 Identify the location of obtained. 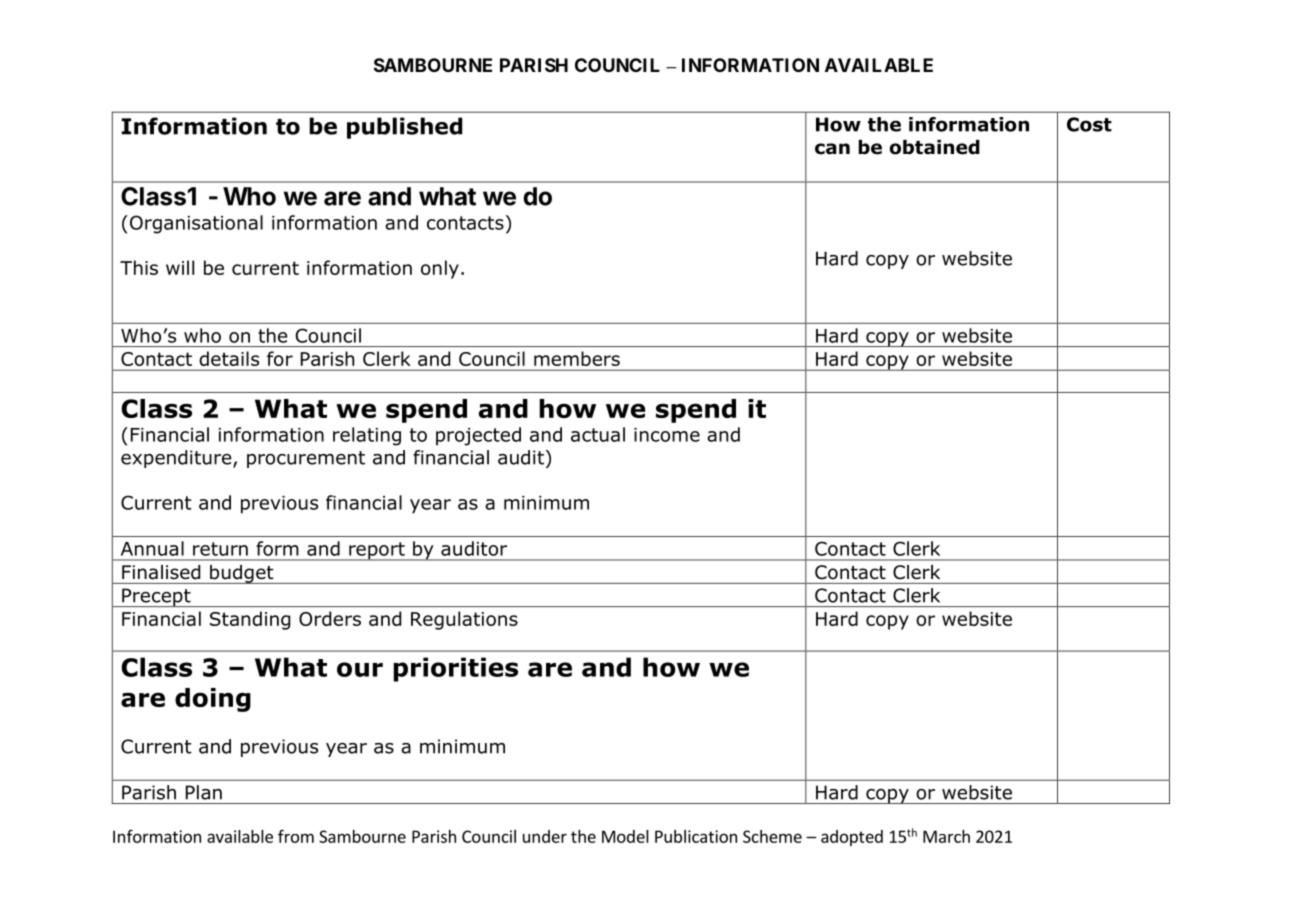
(935, 147).
